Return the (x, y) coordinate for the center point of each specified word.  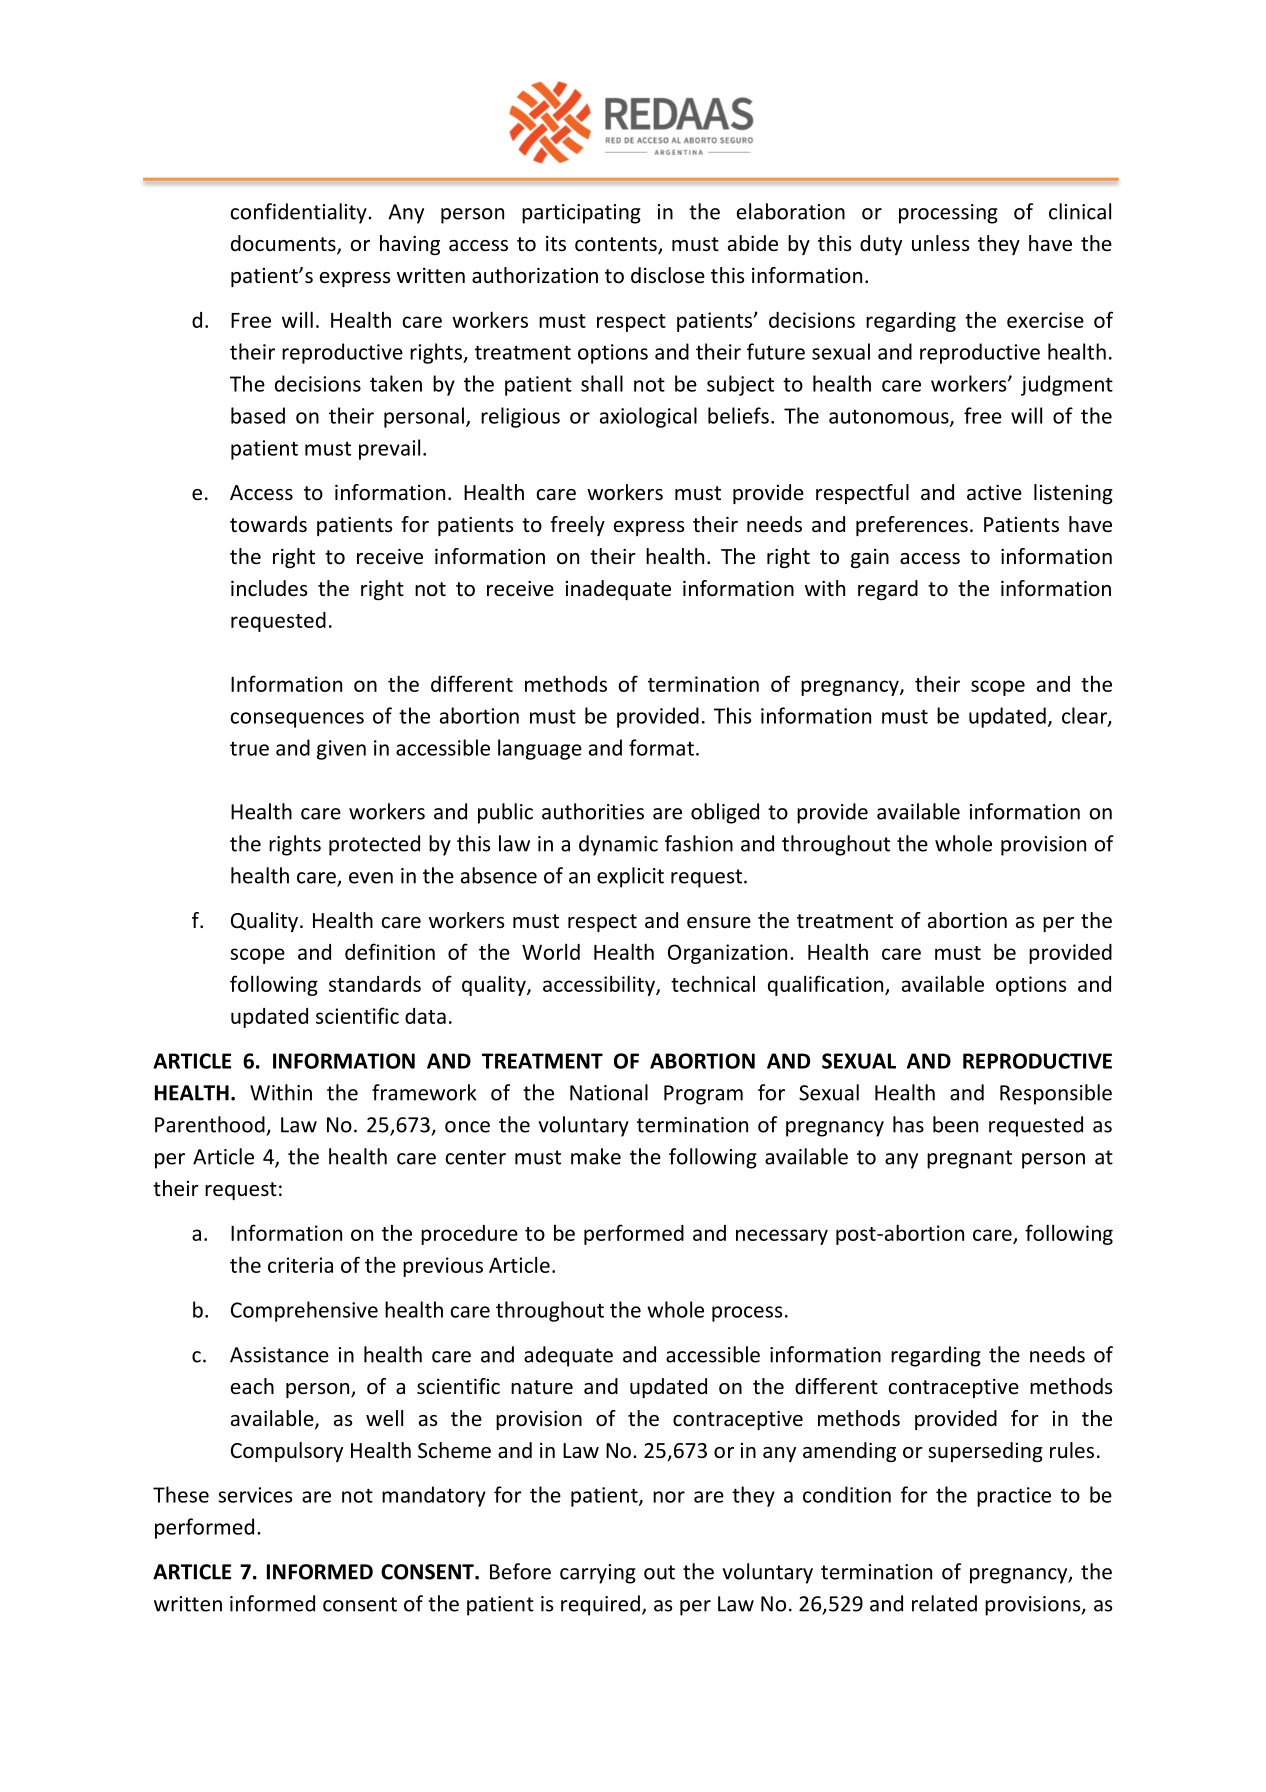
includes (269, 588)
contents (617, 245)
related (944, 1603)
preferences (912, 526)
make (596, 1156)
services (255, 1495)
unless (940, 243)
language (540, 749)
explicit (630, 877)
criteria (300, 1265)
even (371, 878)
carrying (598, 1574)
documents (284, 244)
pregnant (969, 1159)
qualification (827, 985)
